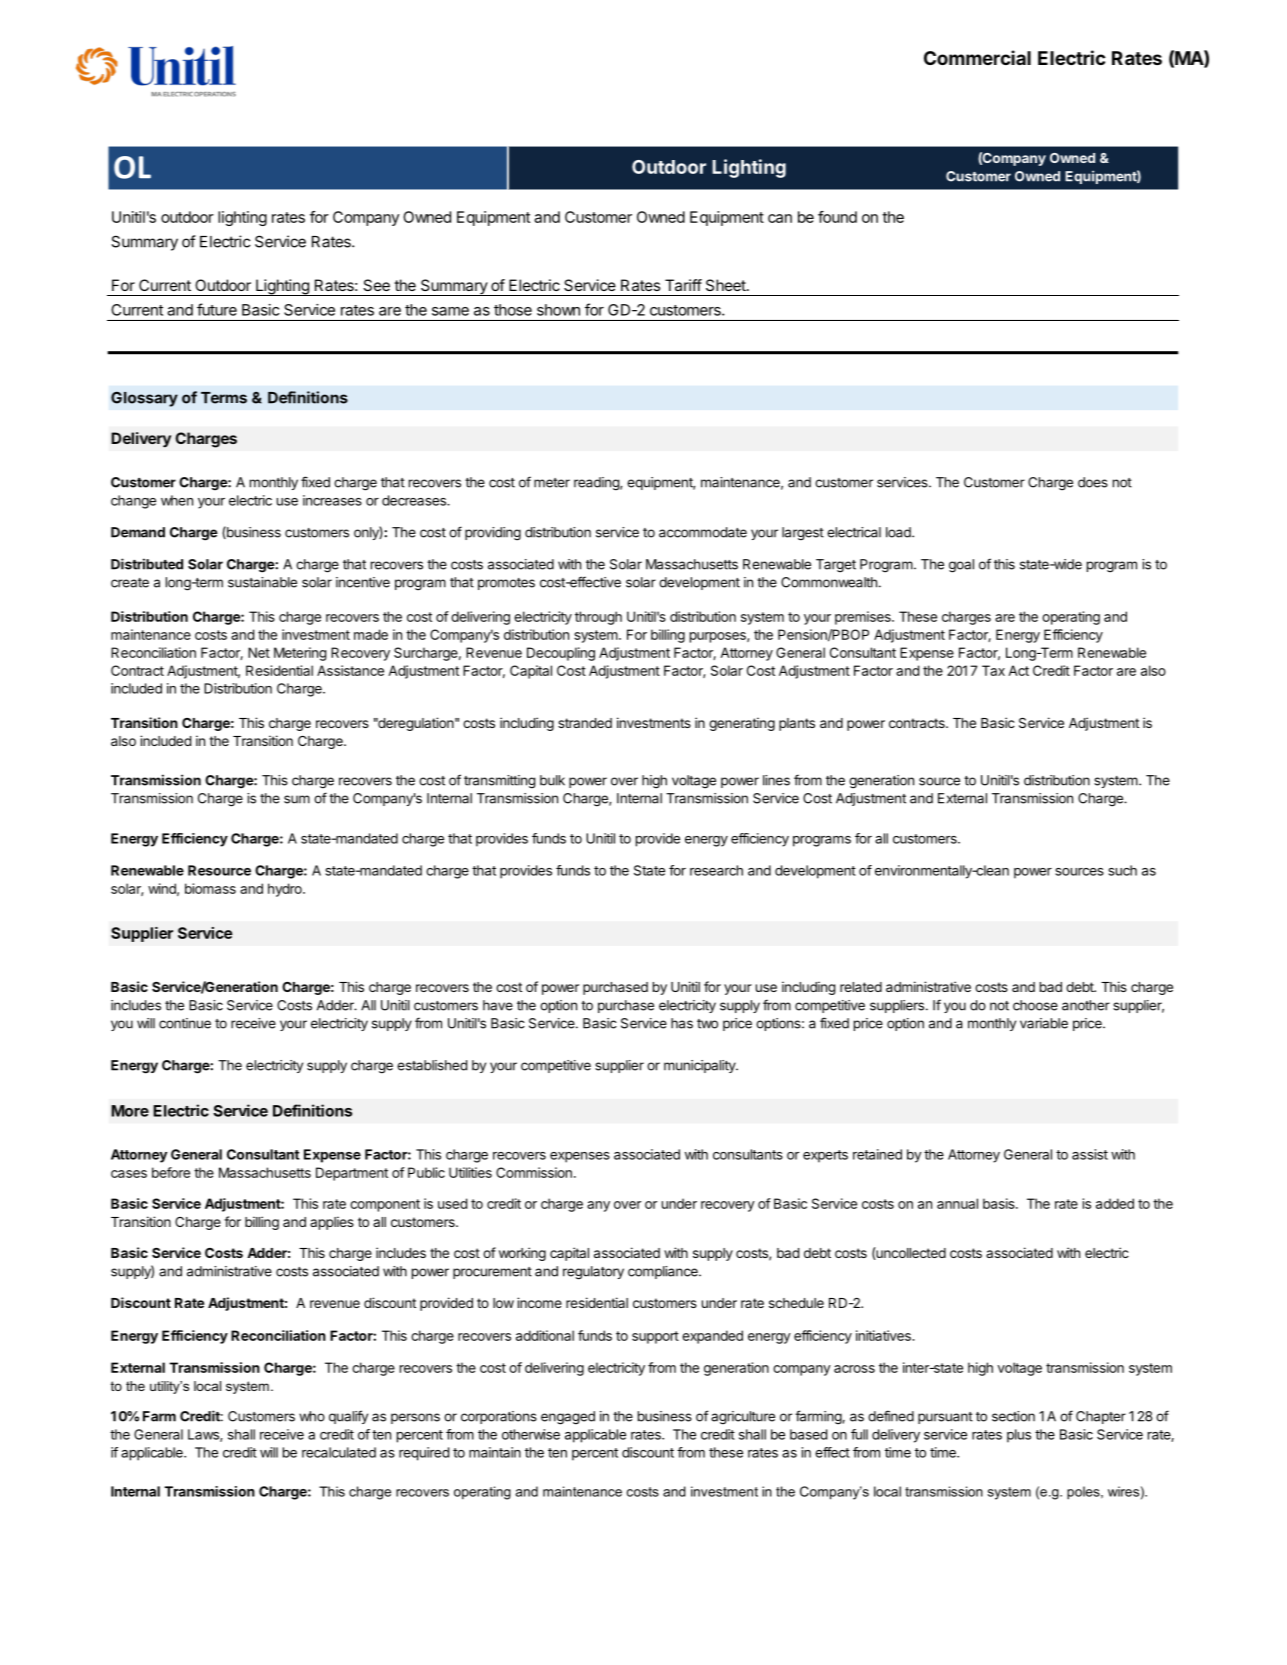 The height and width of the screenshot is (1665, 1287). I want to click on Net, so click(259, 652).
